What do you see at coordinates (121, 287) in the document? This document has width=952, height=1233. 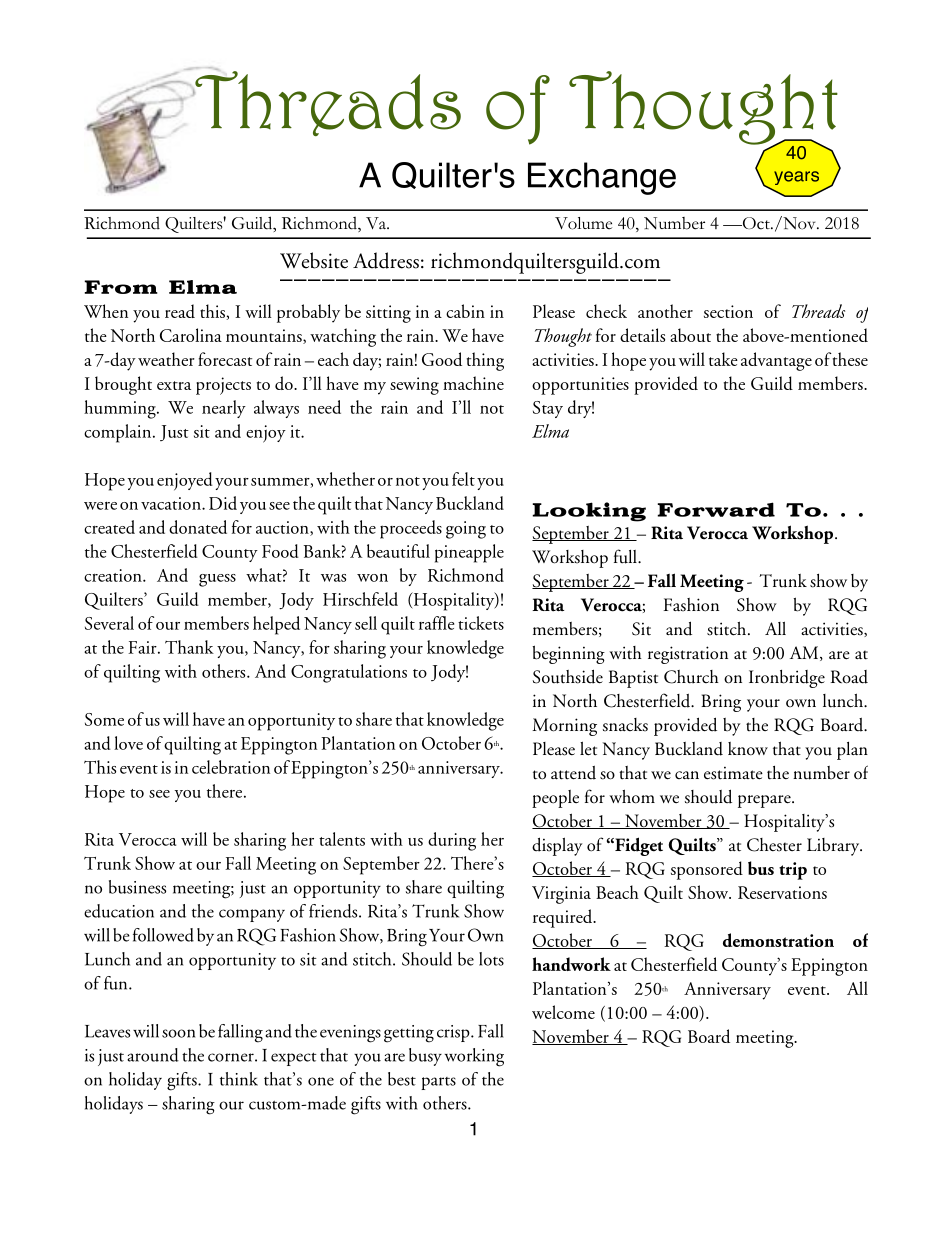 I see `From` at bounding box center [121, 287].
